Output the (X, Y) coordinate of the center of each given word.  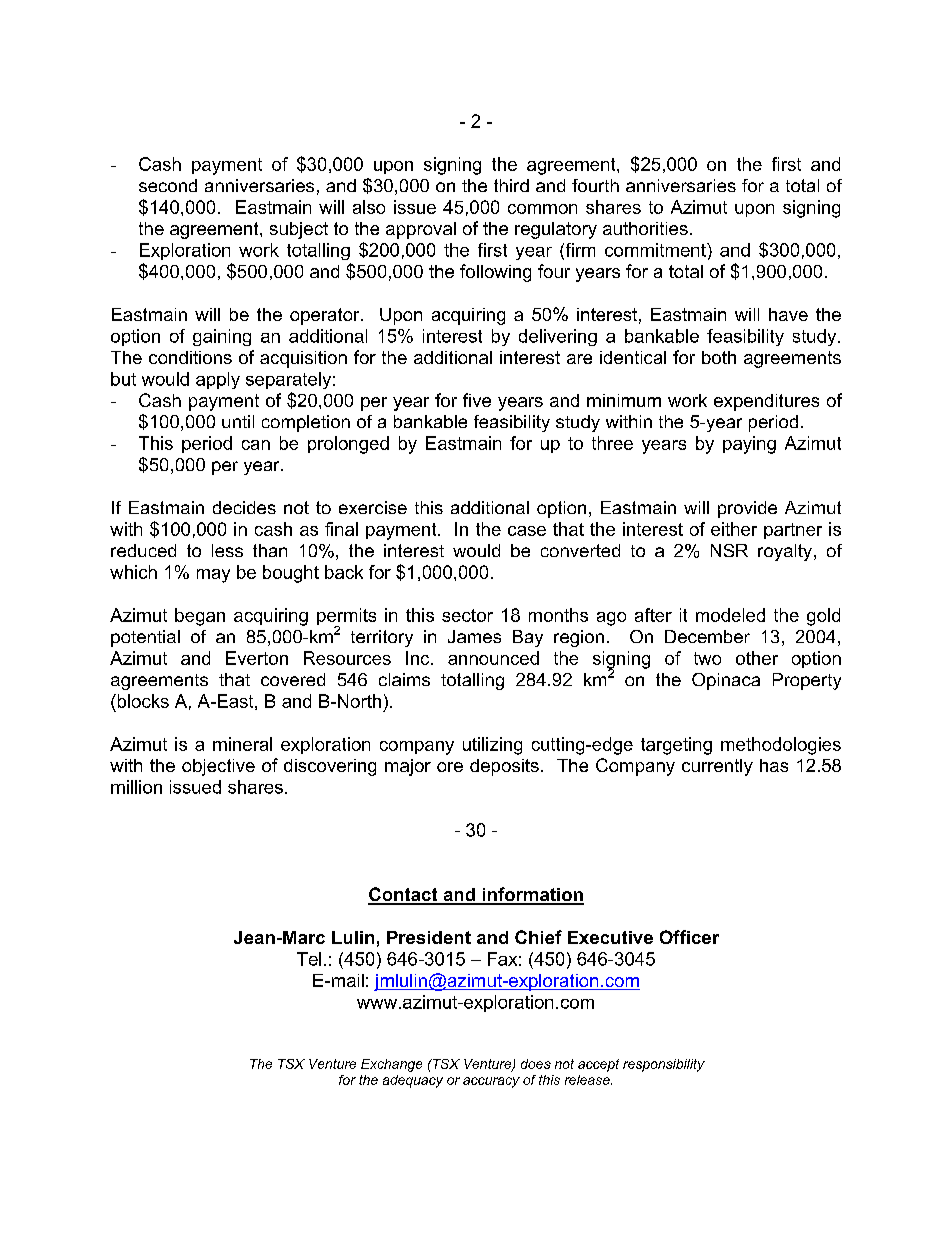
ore (450, 767)
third (511, 185)
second (168, 185)
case (527, 531)
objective (218, 767)
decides (244, 507)
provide (747, 509)
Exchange (391, 1065)
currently (717, 767)
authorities (645, 228)
